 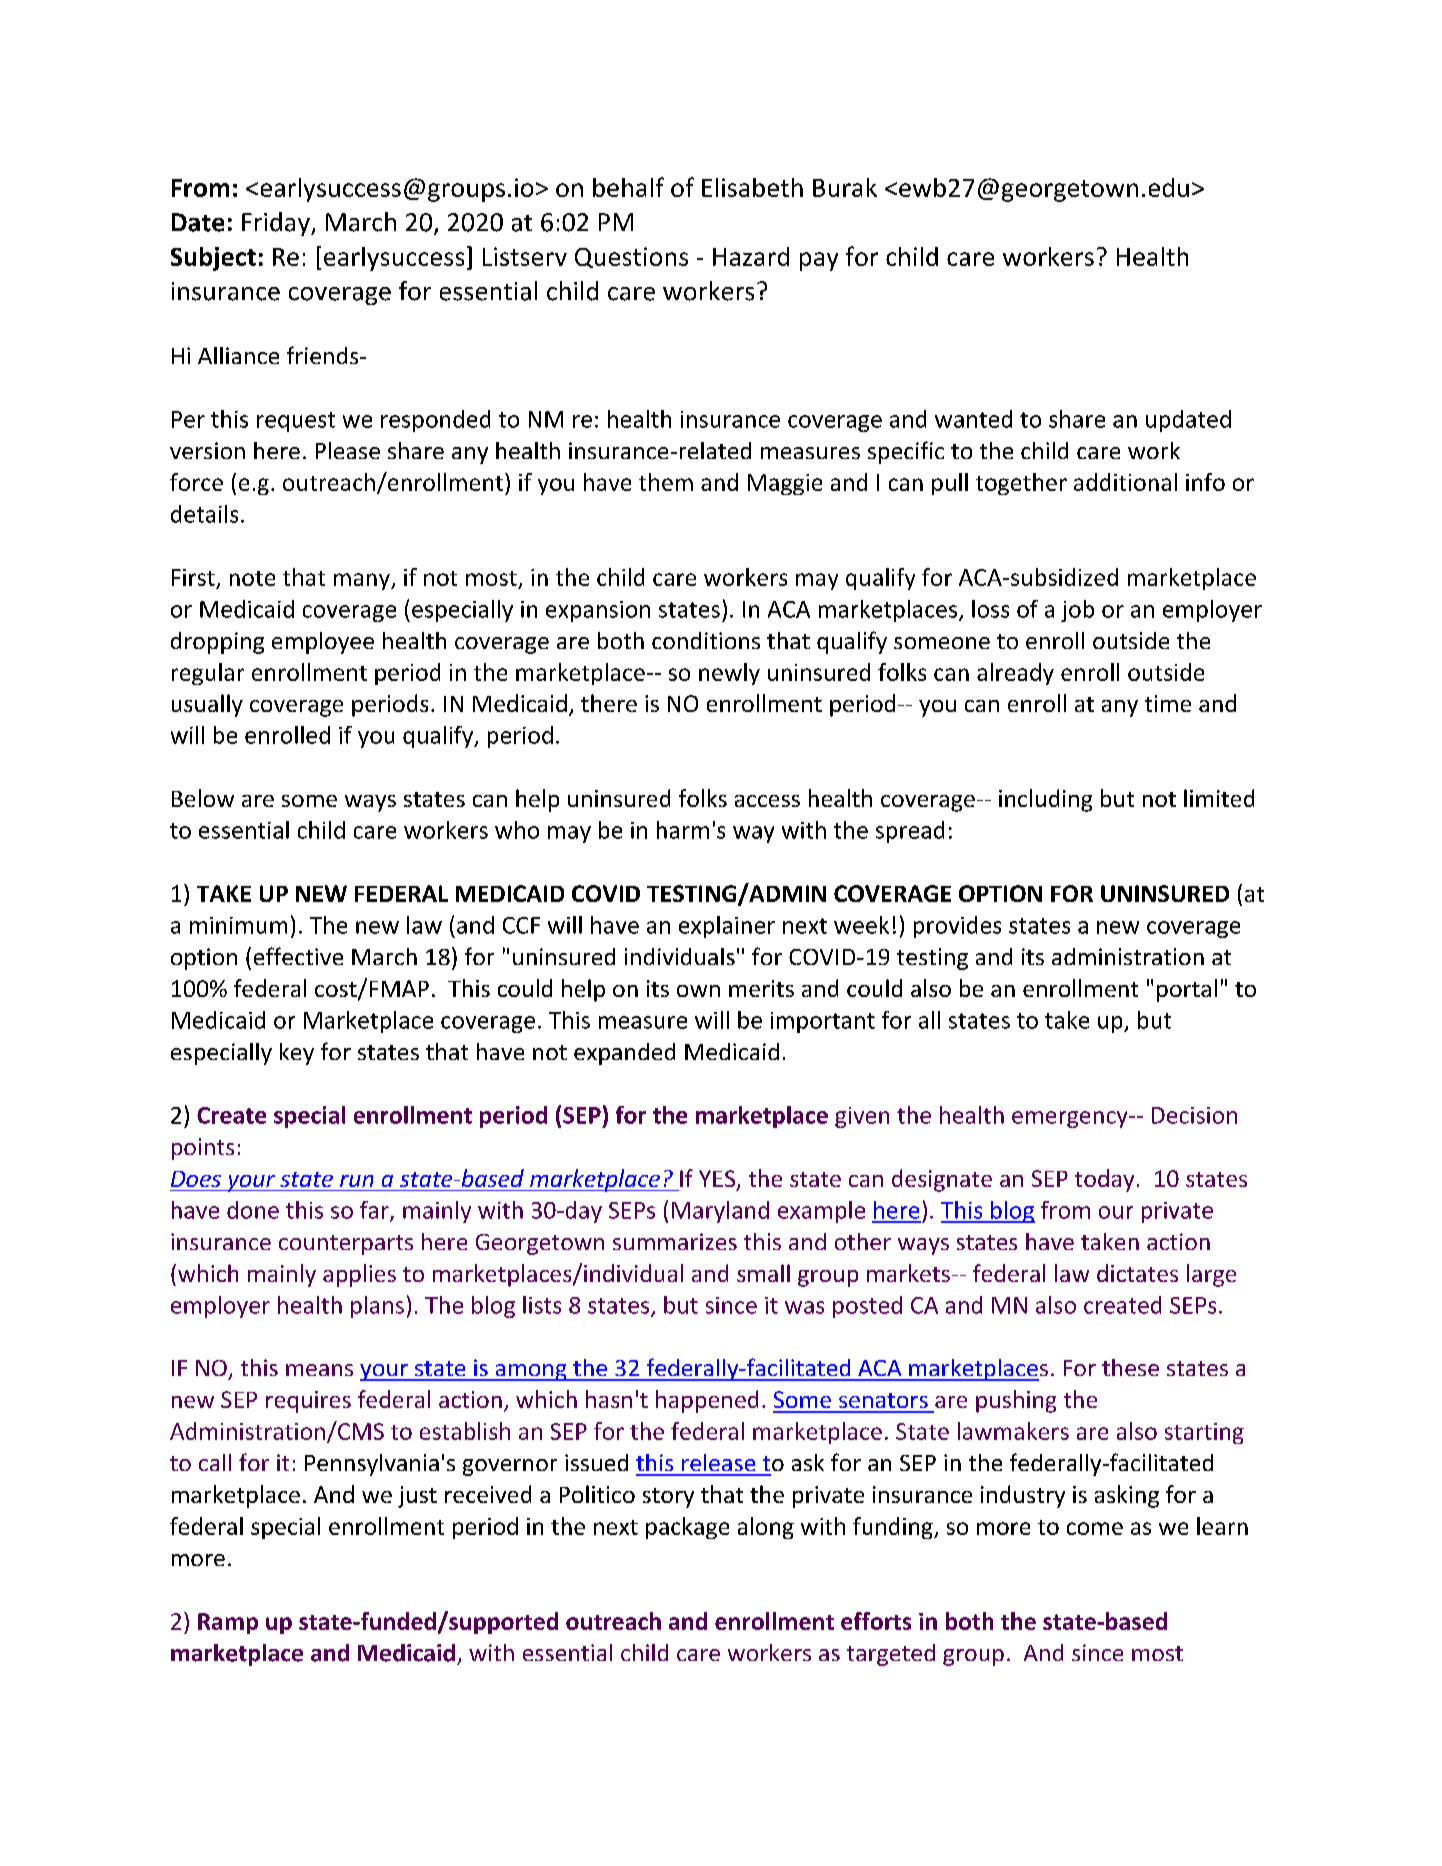 I want to click on Hazard, so click(x=751, y=256).
